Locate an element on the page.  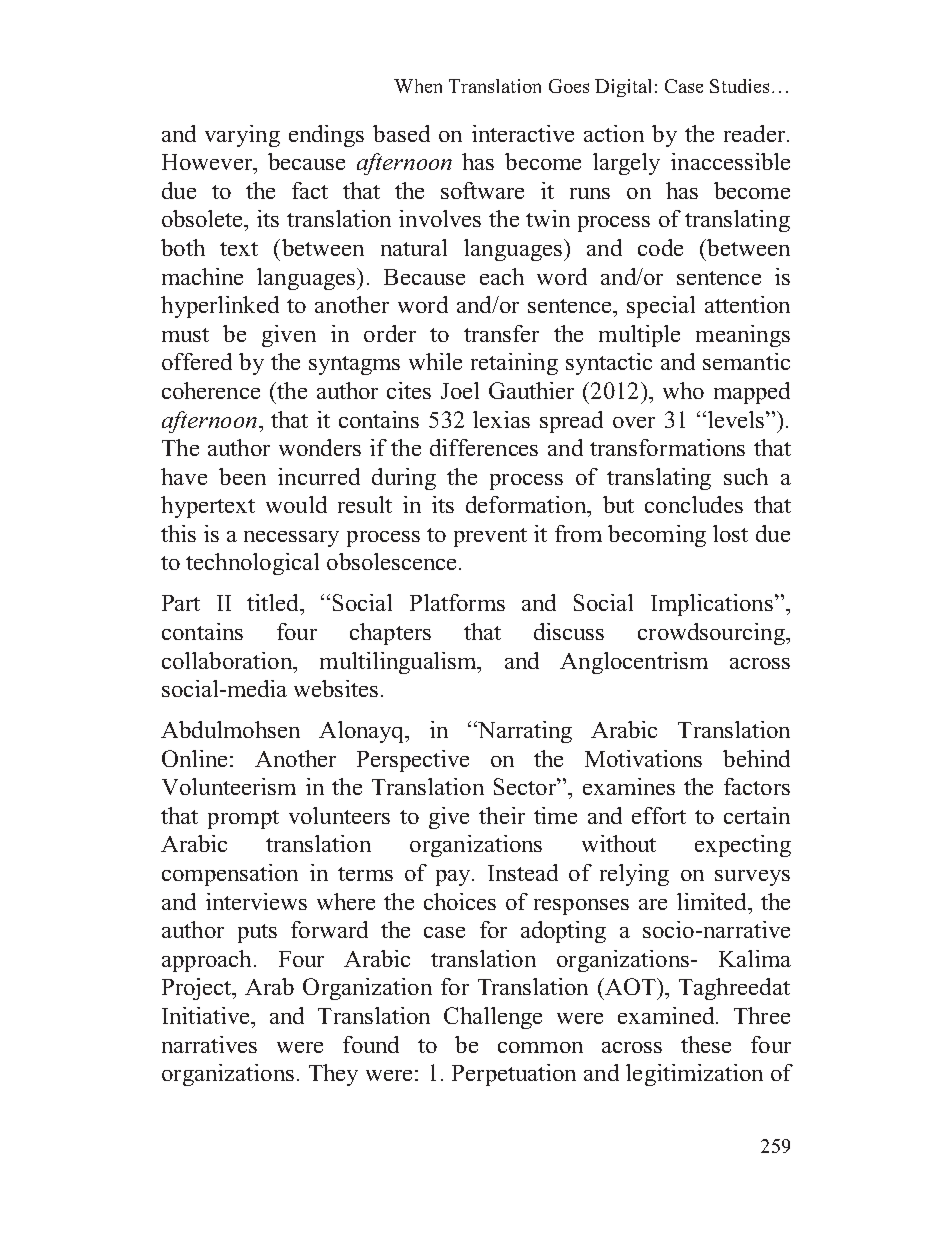
Narrating is located at coordinates (523, 732).
